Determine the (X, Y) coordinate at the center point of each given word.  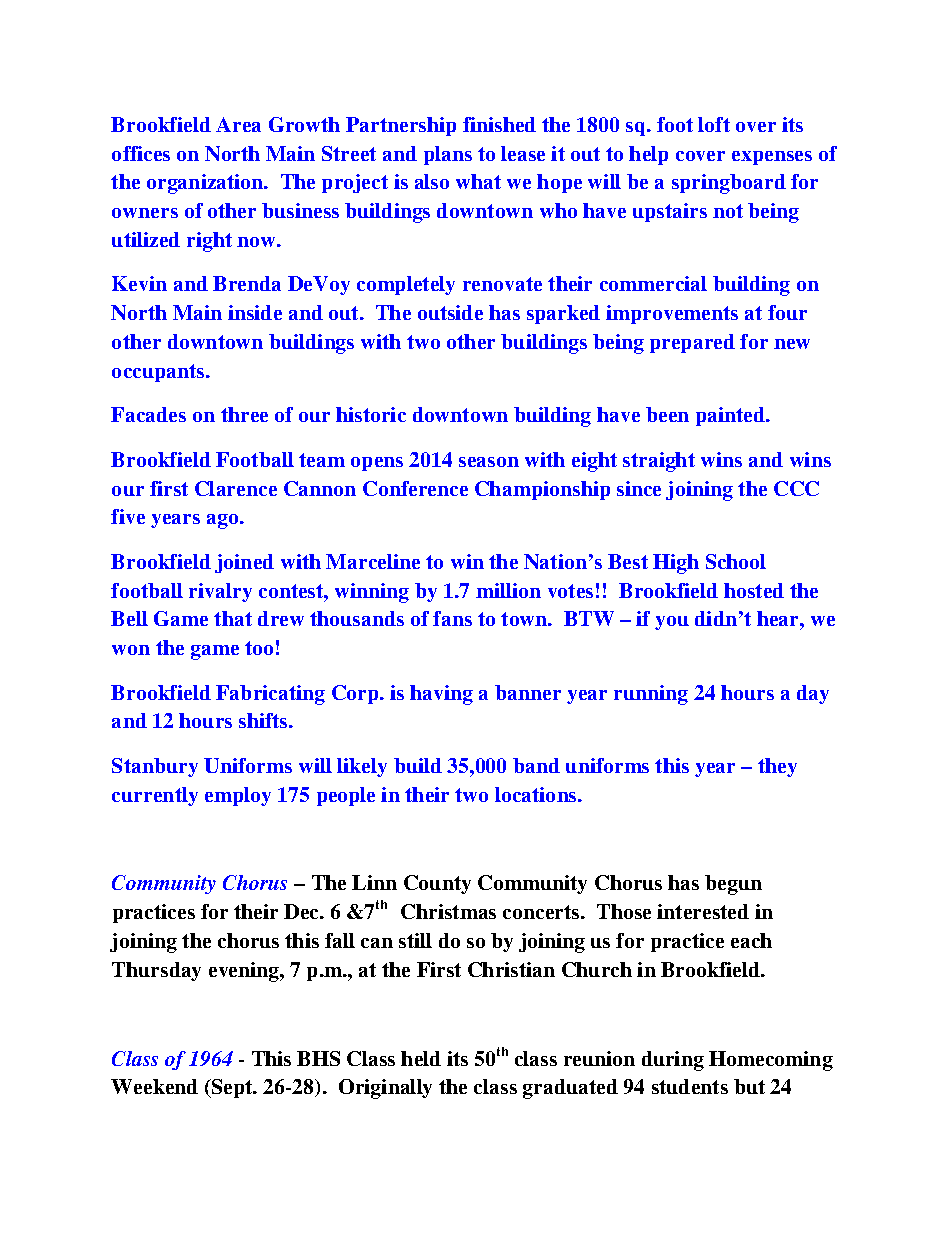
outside (450, 312)
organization (206, 184)
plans (448, 155)
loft (714, 124)
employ (238, 796)
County (437, 884)
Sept (232, 1088)
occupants (159, 373)
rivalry (220, 592)
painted (732, 416)
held (421, 1058)
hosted (754, 590)
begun (733, 885)
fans (452, 618)
